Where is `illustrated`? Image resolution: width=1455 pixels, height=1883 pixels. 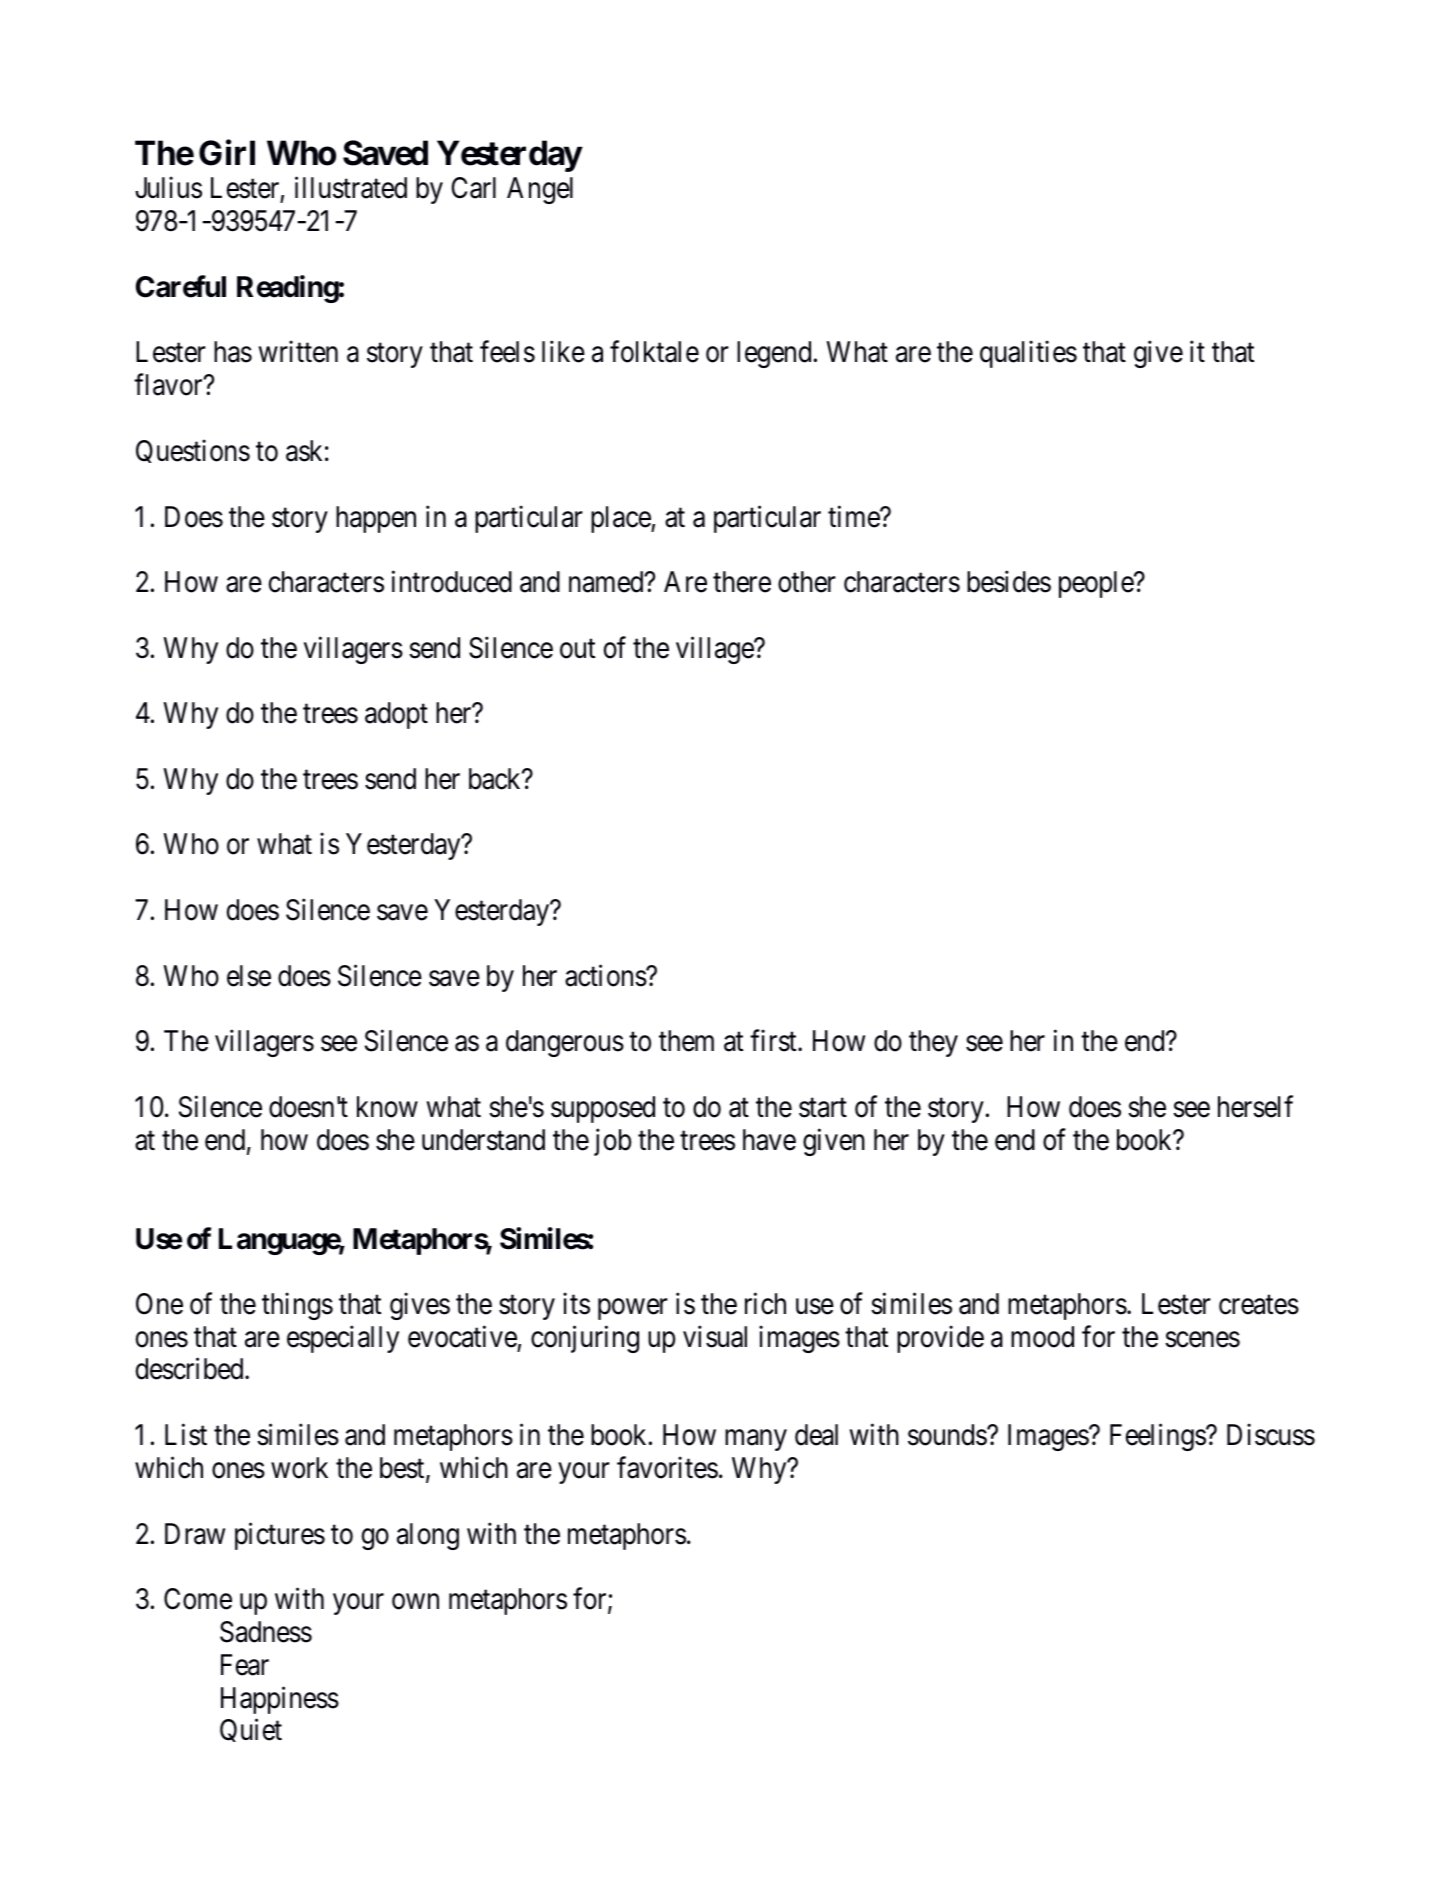 illustrated is located at coordinates (351, 188).
